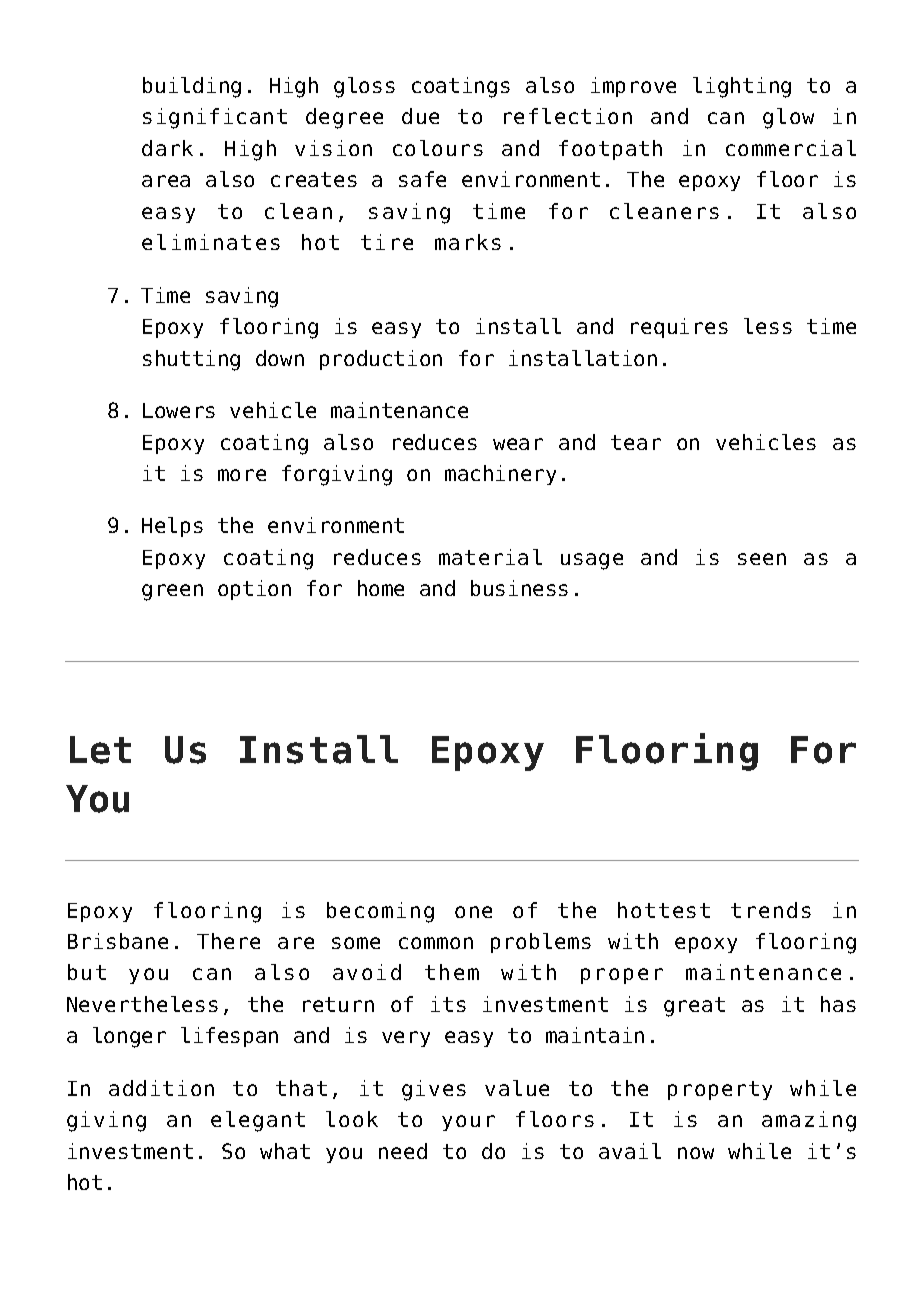 The width and height of the screenshot is (924, 1308). Describe the element at coordinates (788, 118) in the screenshot. I see `glow` at that location.
